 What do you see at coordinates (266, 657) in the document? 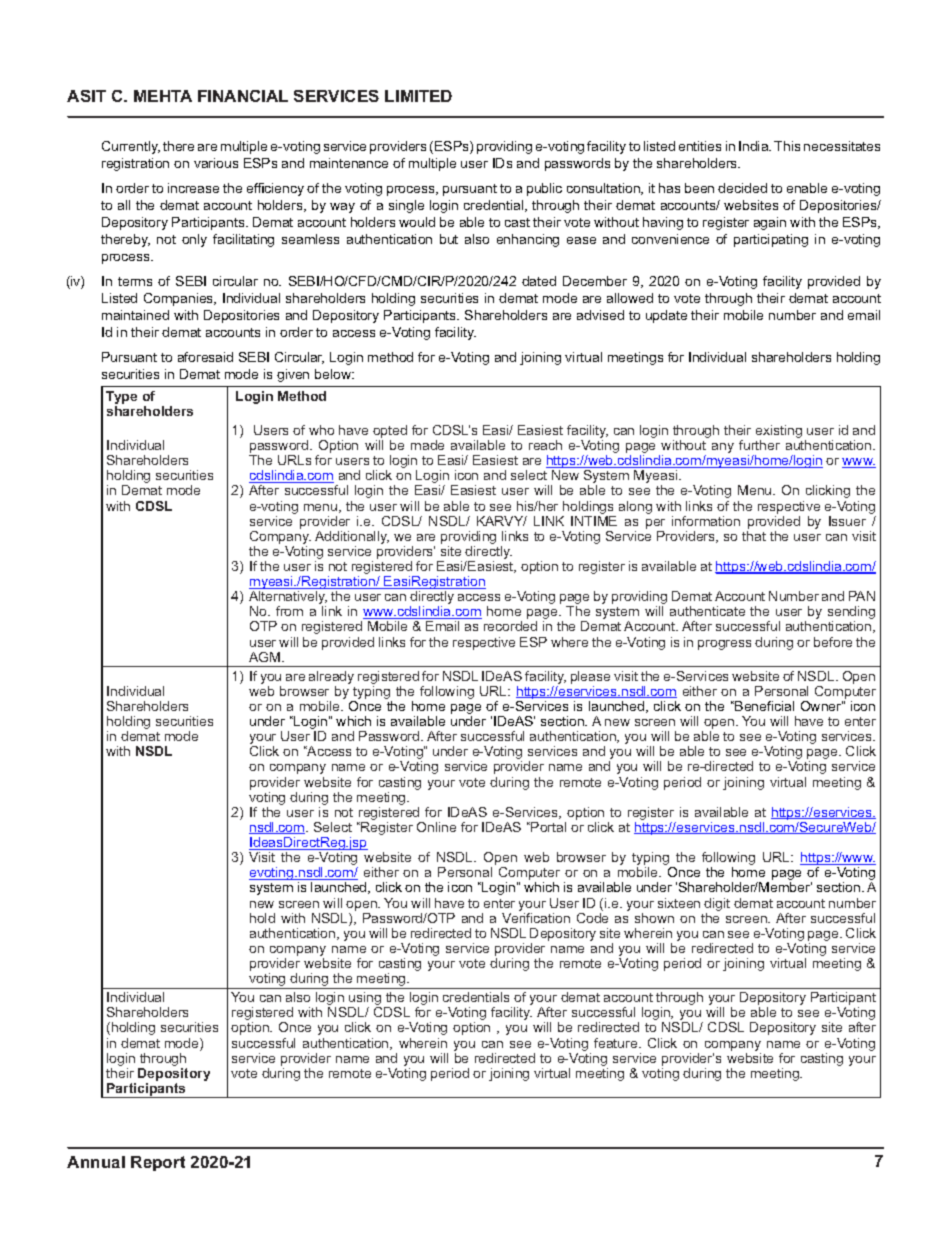
I see `AGM` at bounding box center [266, 657].
